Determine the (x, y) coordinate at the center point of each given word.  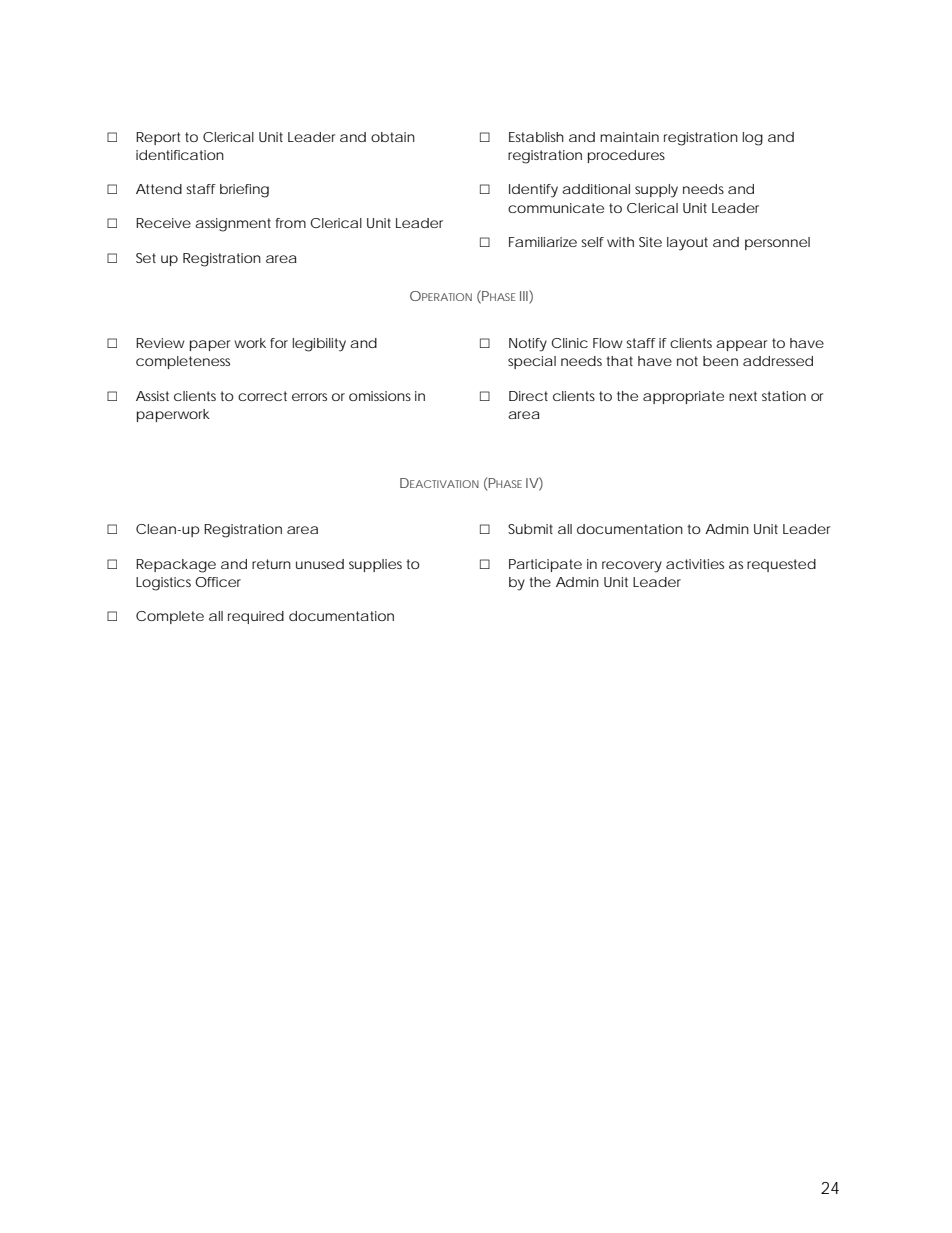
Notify (528, 345)
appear (741, 345)
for (279, 343)
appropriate (683, 397)
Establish (536, 137)
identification (180, 155)
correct (262, 396)
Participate (545, 565)
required (256, 617)
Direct (528, 396)
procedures (626, 156)
